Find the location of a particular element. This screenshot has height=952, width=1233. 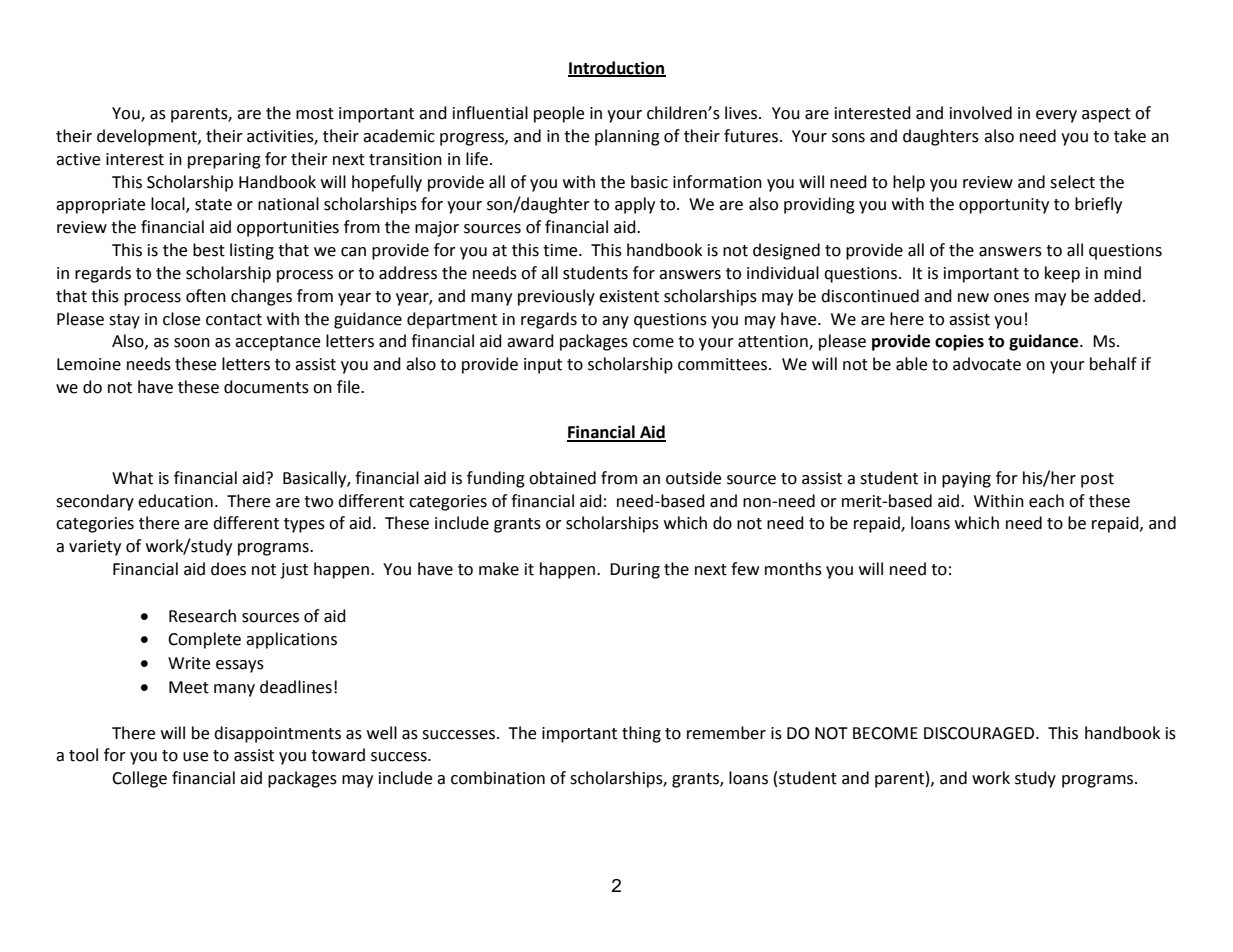

input is located at coordinates (543, 366).
